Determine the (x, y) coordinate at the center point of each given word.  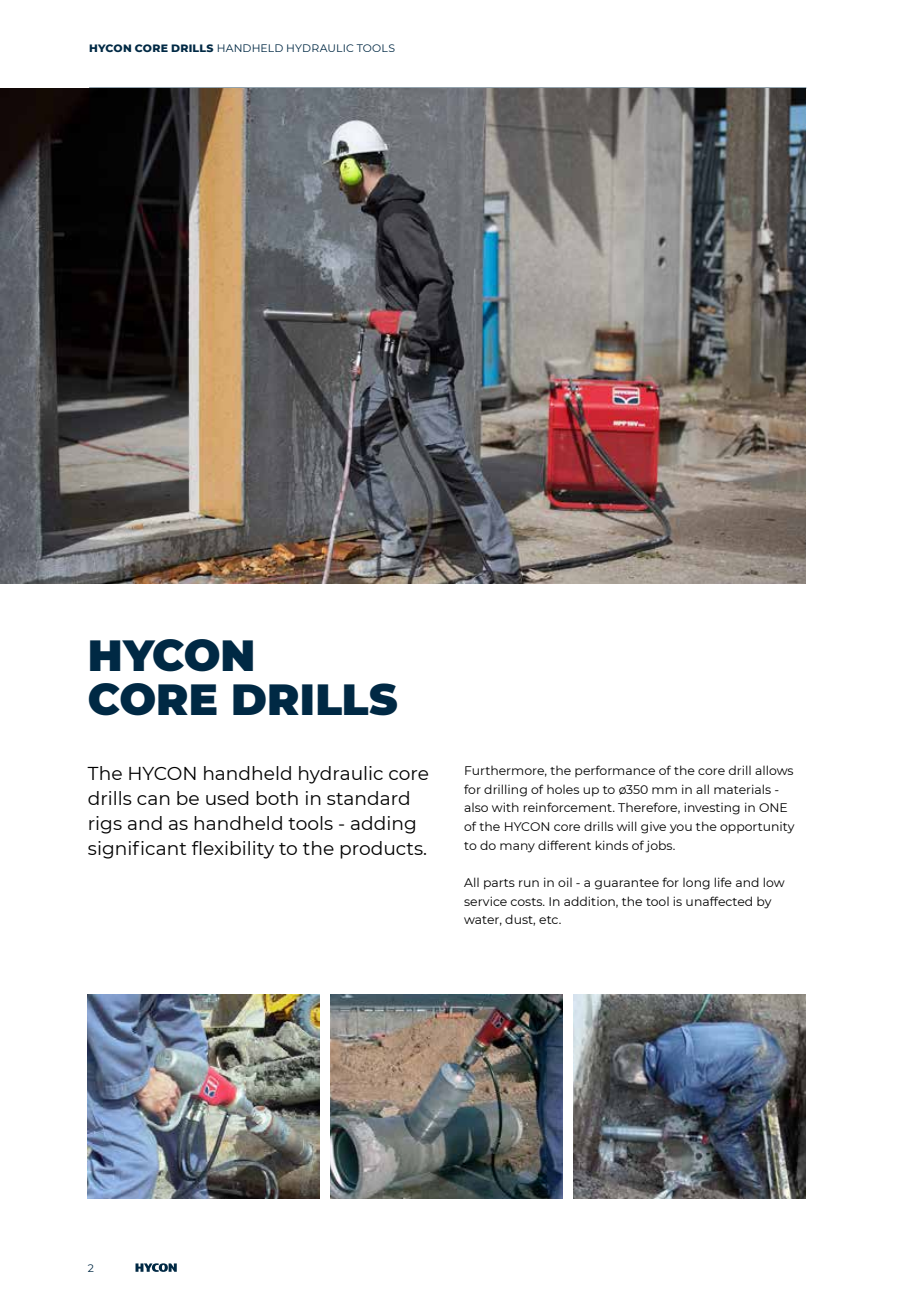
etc (549, 920)
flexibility (233, 850)
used (227, 798)
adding (383, 825)
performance (615, 771)
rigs (105, 825)
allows (774, 770)
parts (499, 884)
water (483, 921)
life (723, 882)
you (680, 829)
